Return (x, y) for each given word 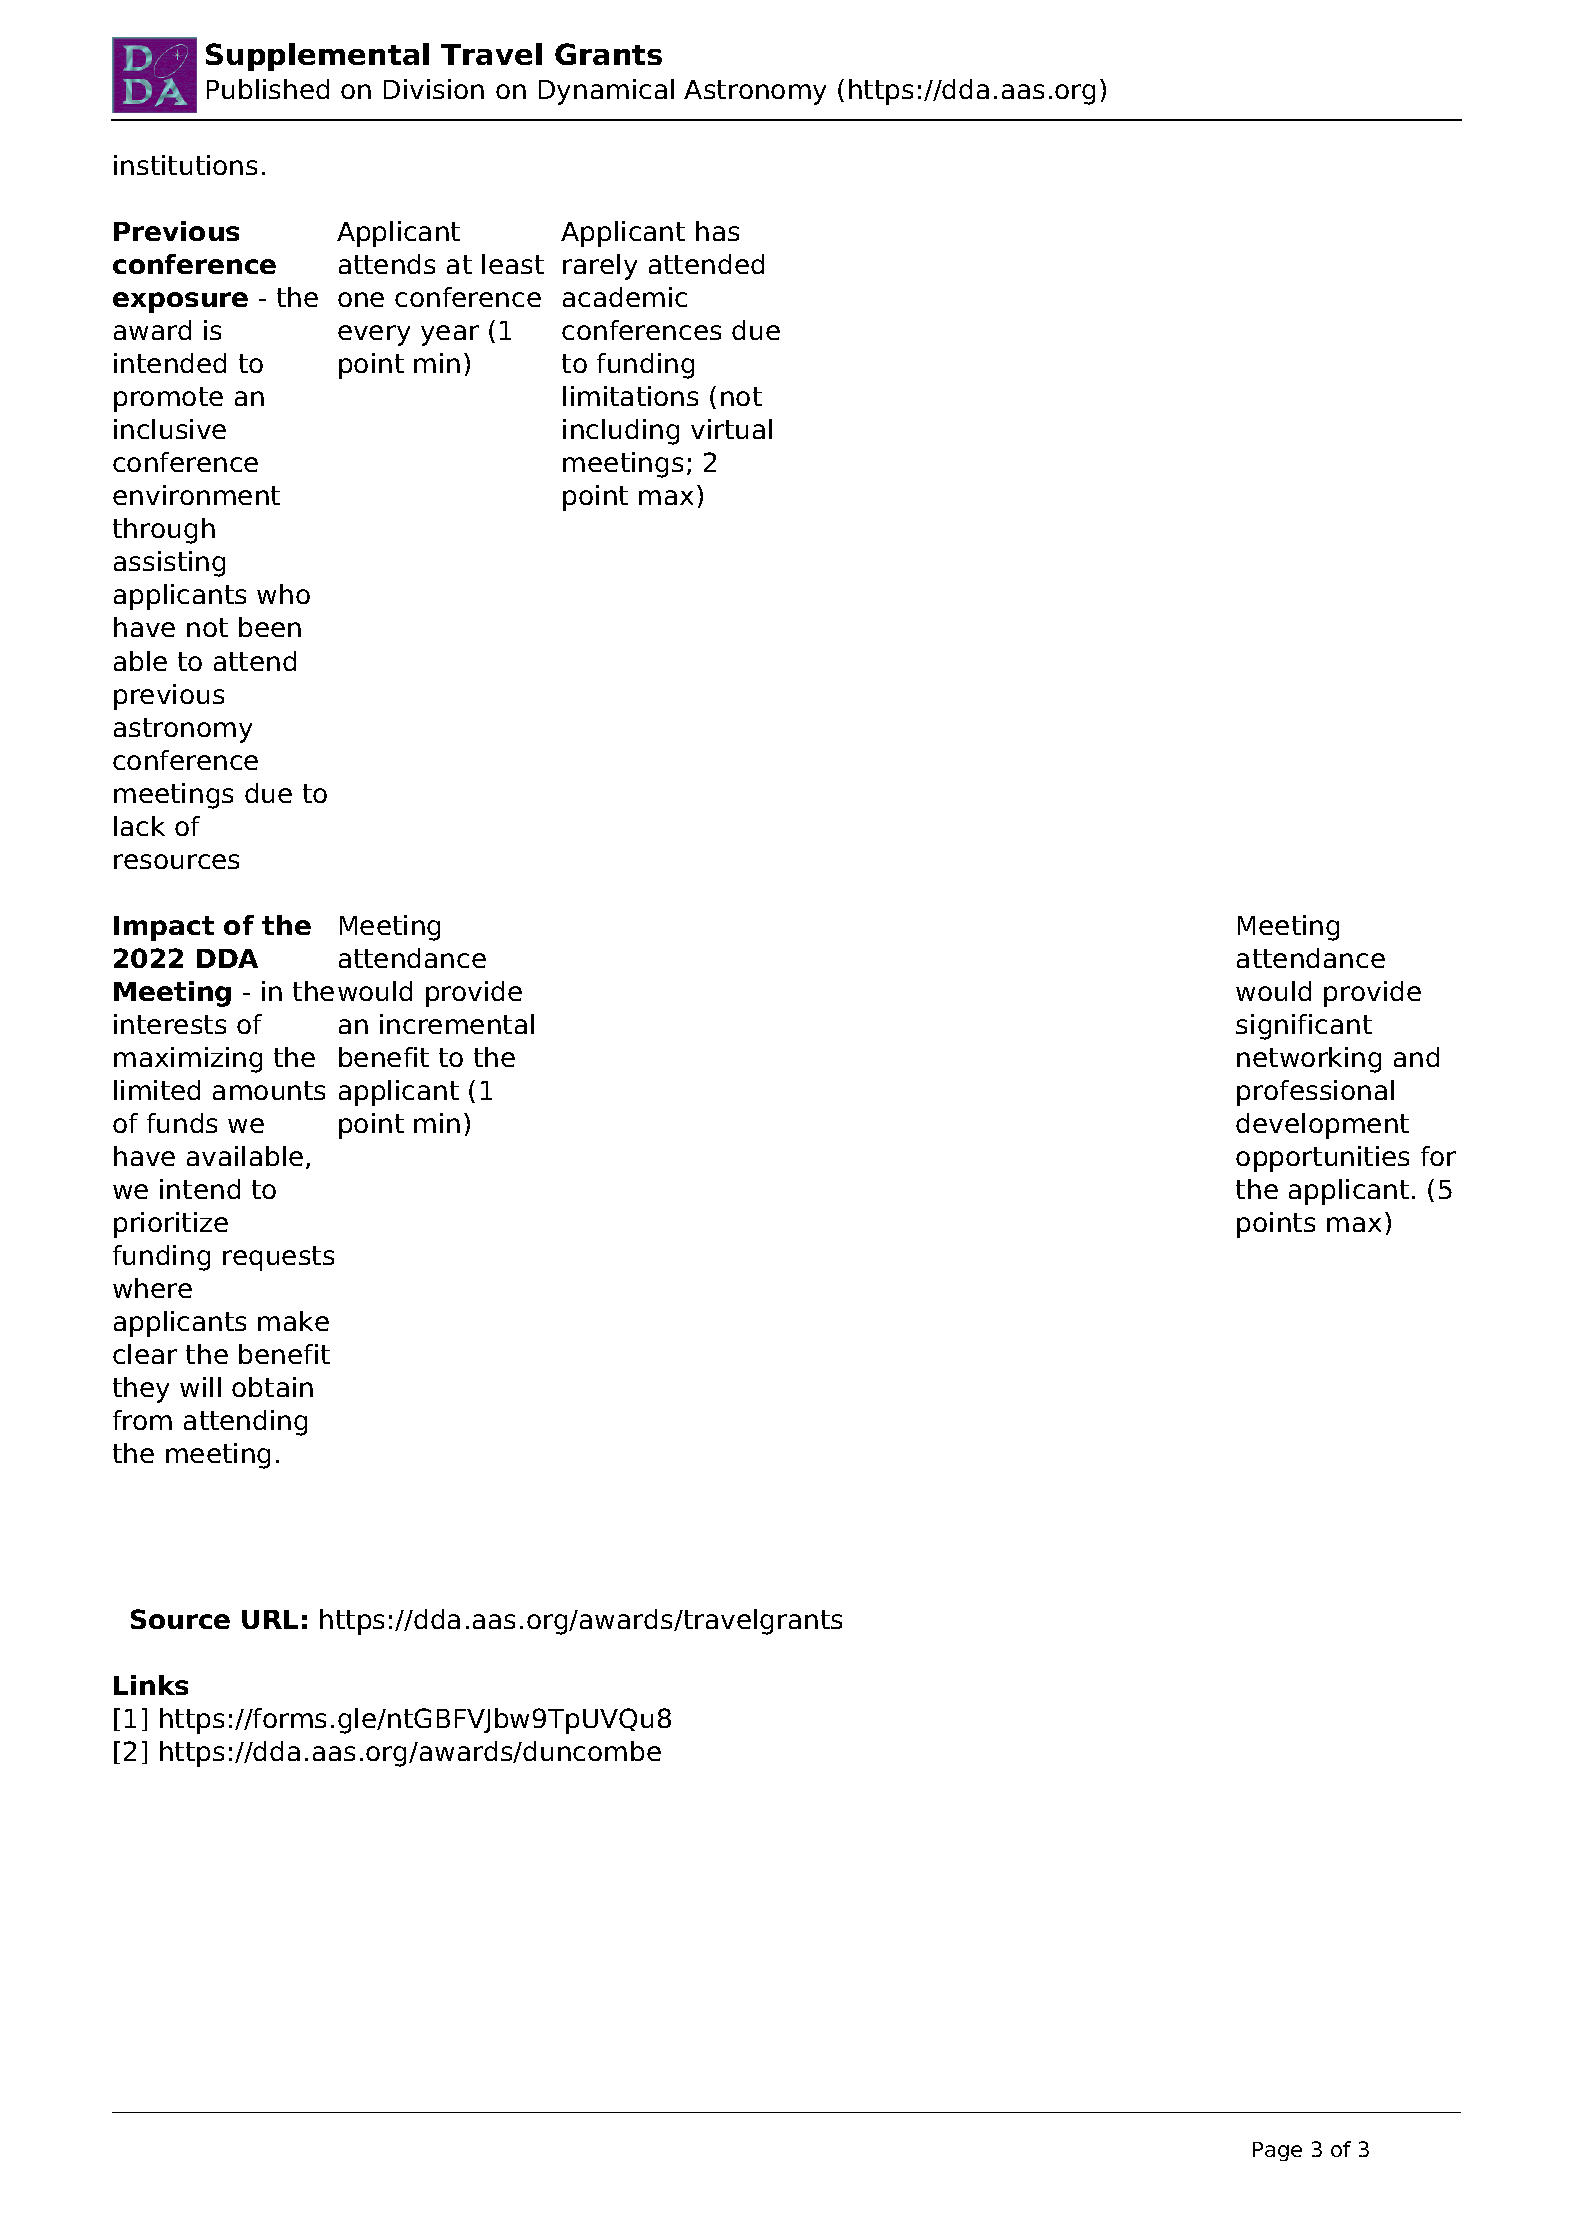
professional (1315, 1093)
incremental (457, 1024)
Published (268, 89)
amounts (269, 1090)
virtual (731, 429)
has (717, 231)
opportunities (1322, 1159)
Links (151, 1685)
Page (1277, 2151)
